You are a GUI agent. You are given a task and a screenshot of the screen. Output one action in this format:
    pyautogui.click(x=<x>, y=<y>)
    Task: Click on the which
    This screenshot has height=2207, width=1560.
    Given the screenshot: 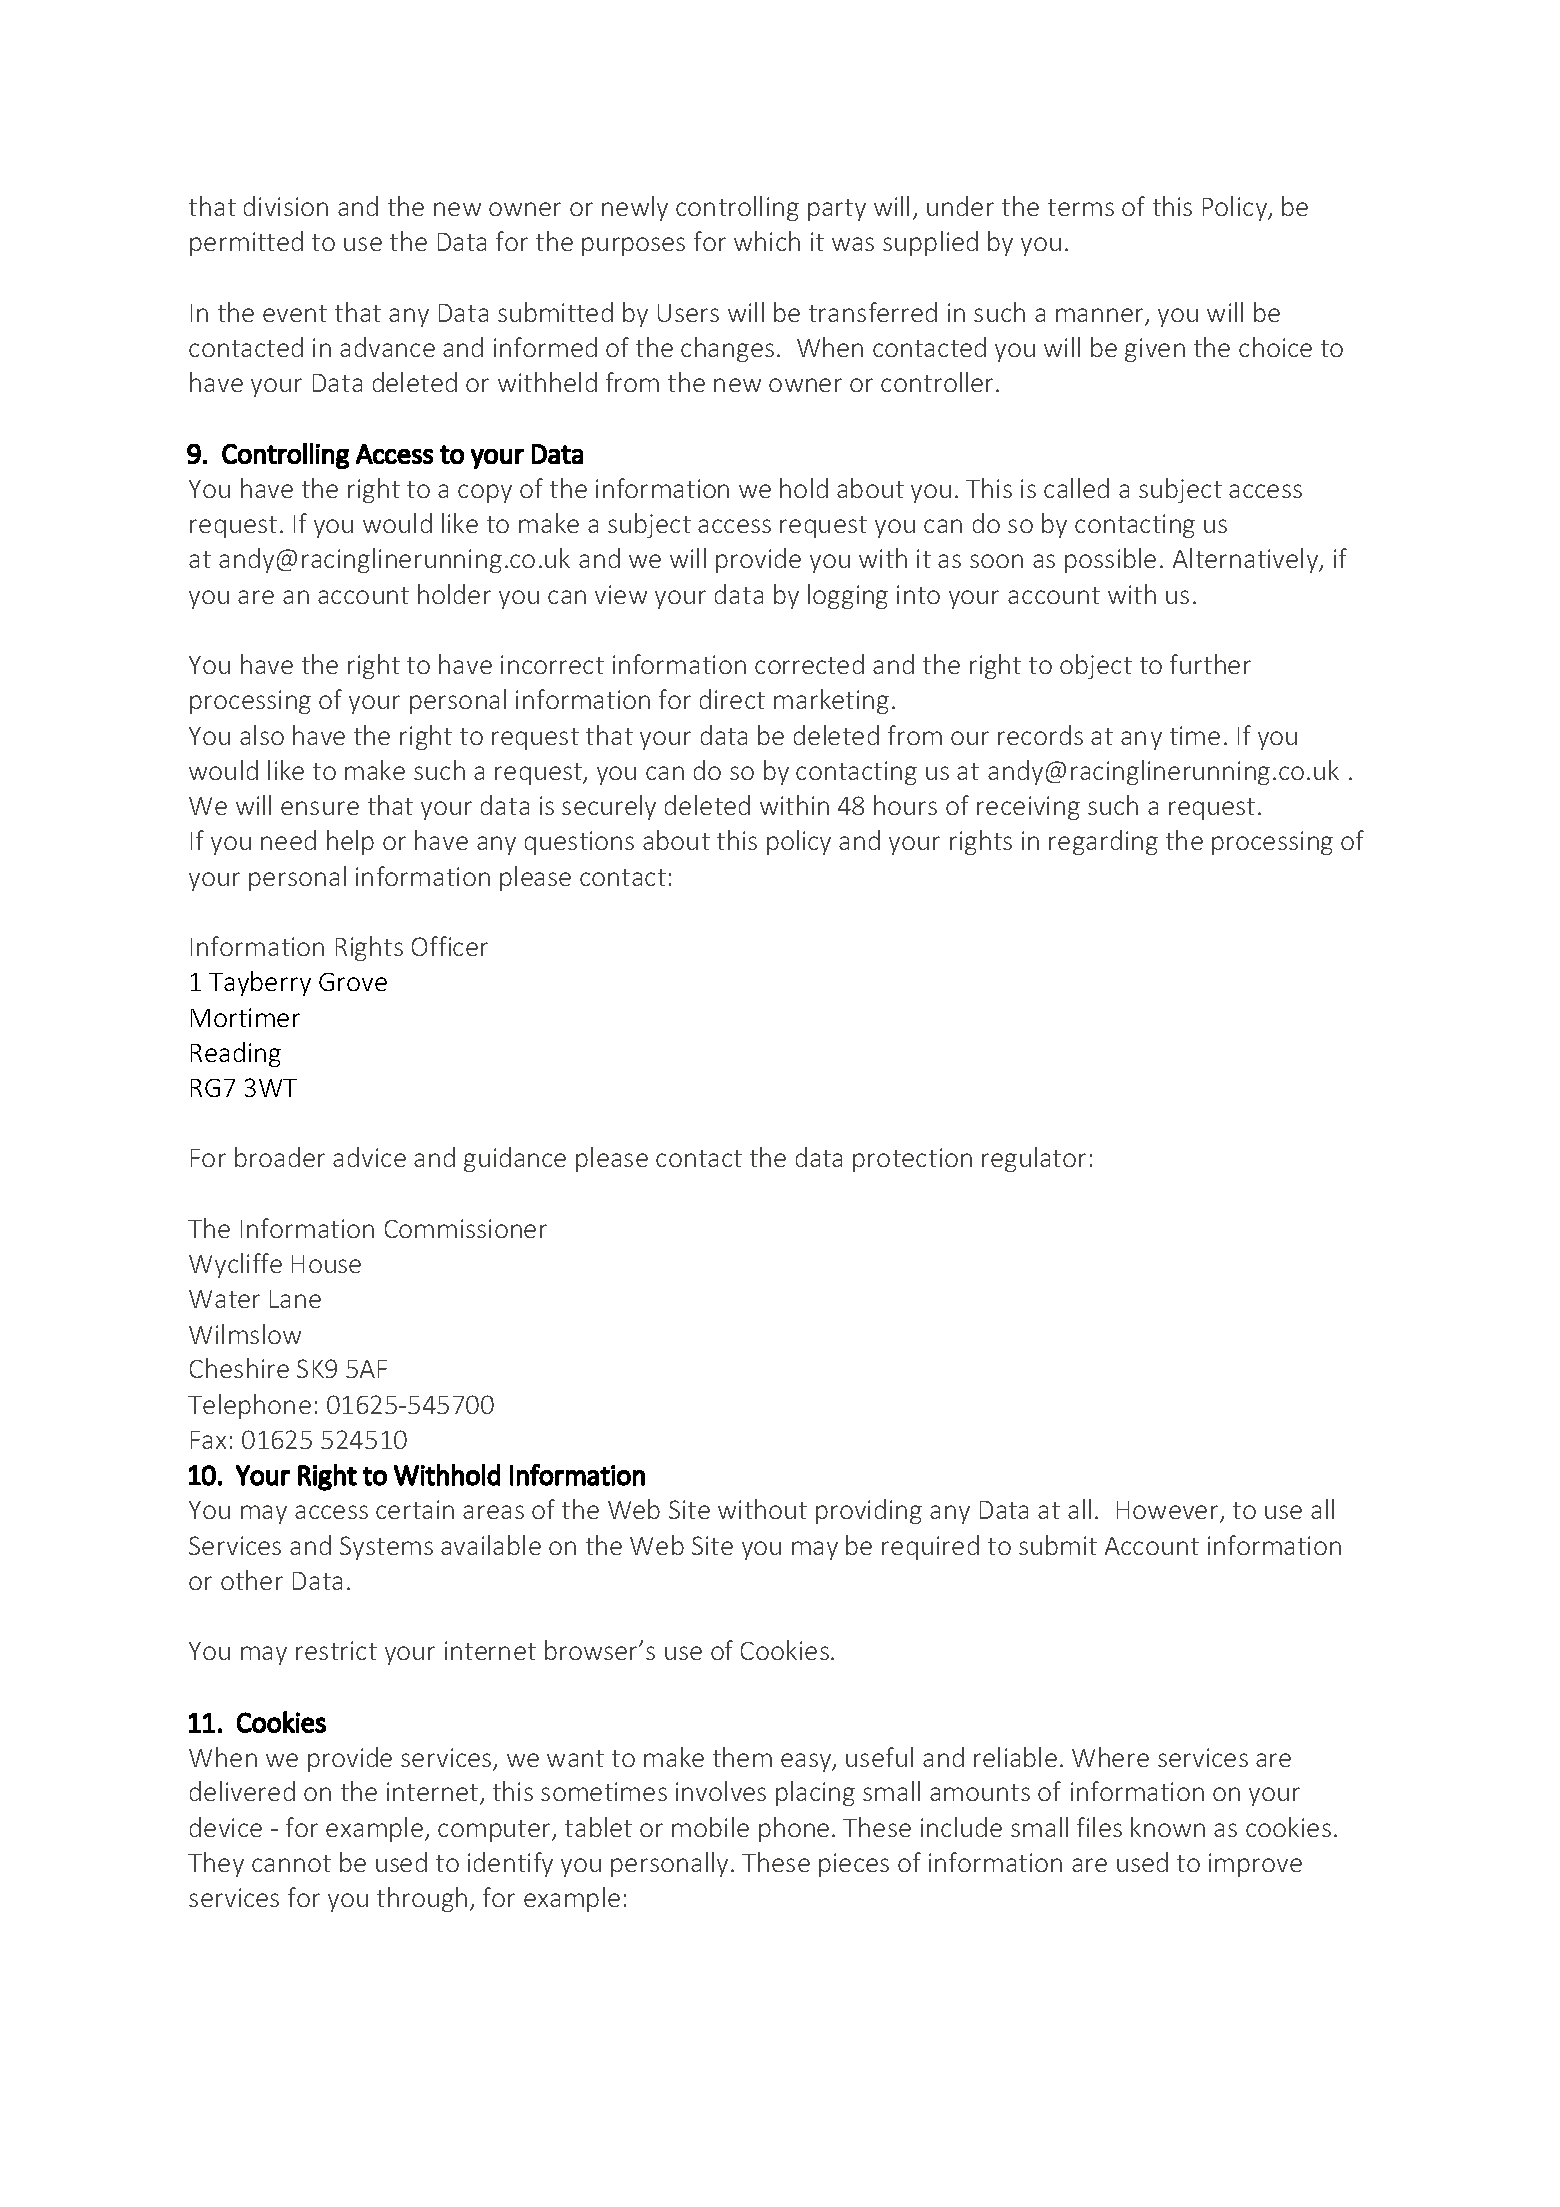 What is the action you would take?
    pyautogui.click(x=767, y=241)
